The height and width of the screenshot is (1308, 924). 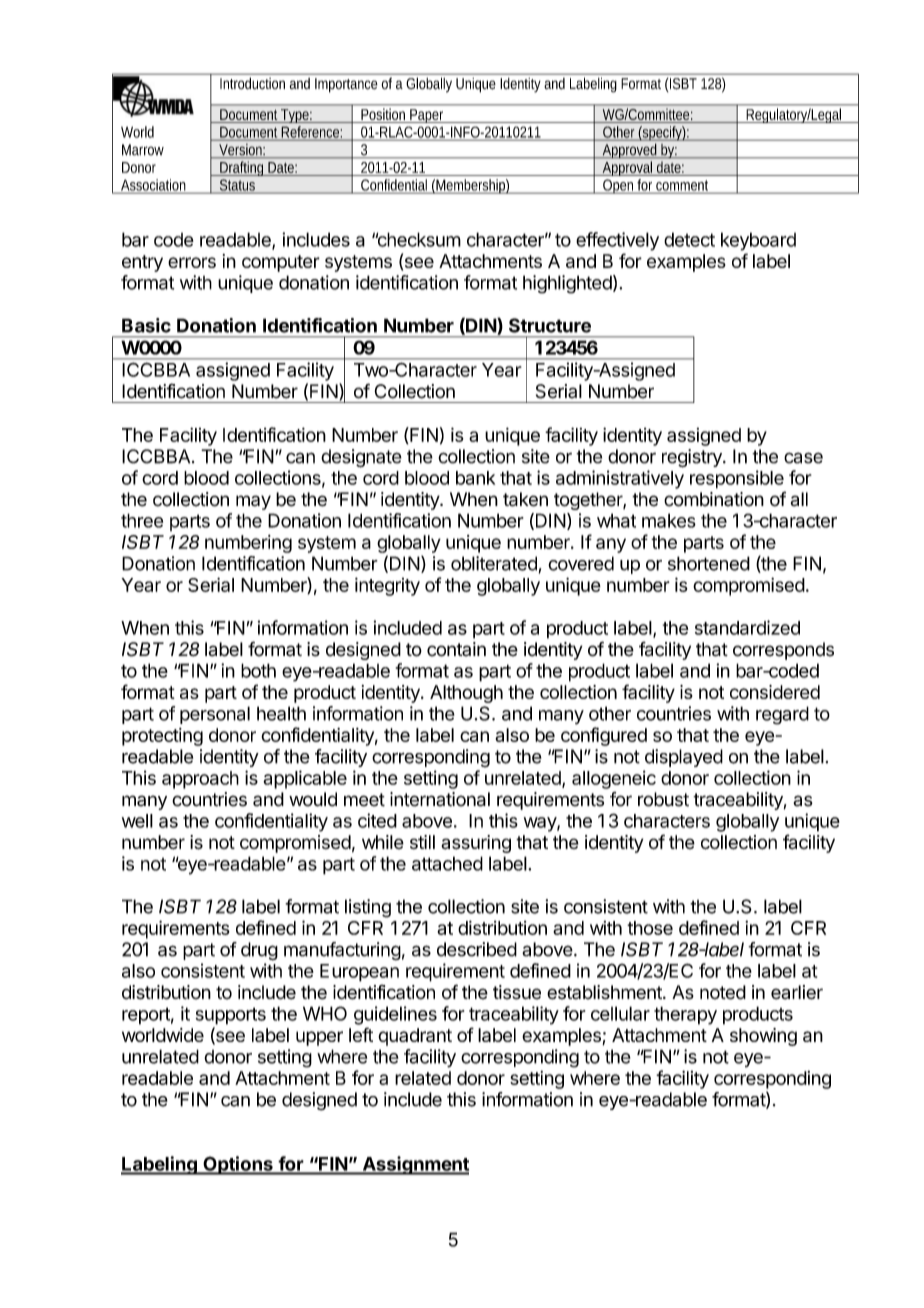 I want to click on Introduction, so click(x=252, y=83).
